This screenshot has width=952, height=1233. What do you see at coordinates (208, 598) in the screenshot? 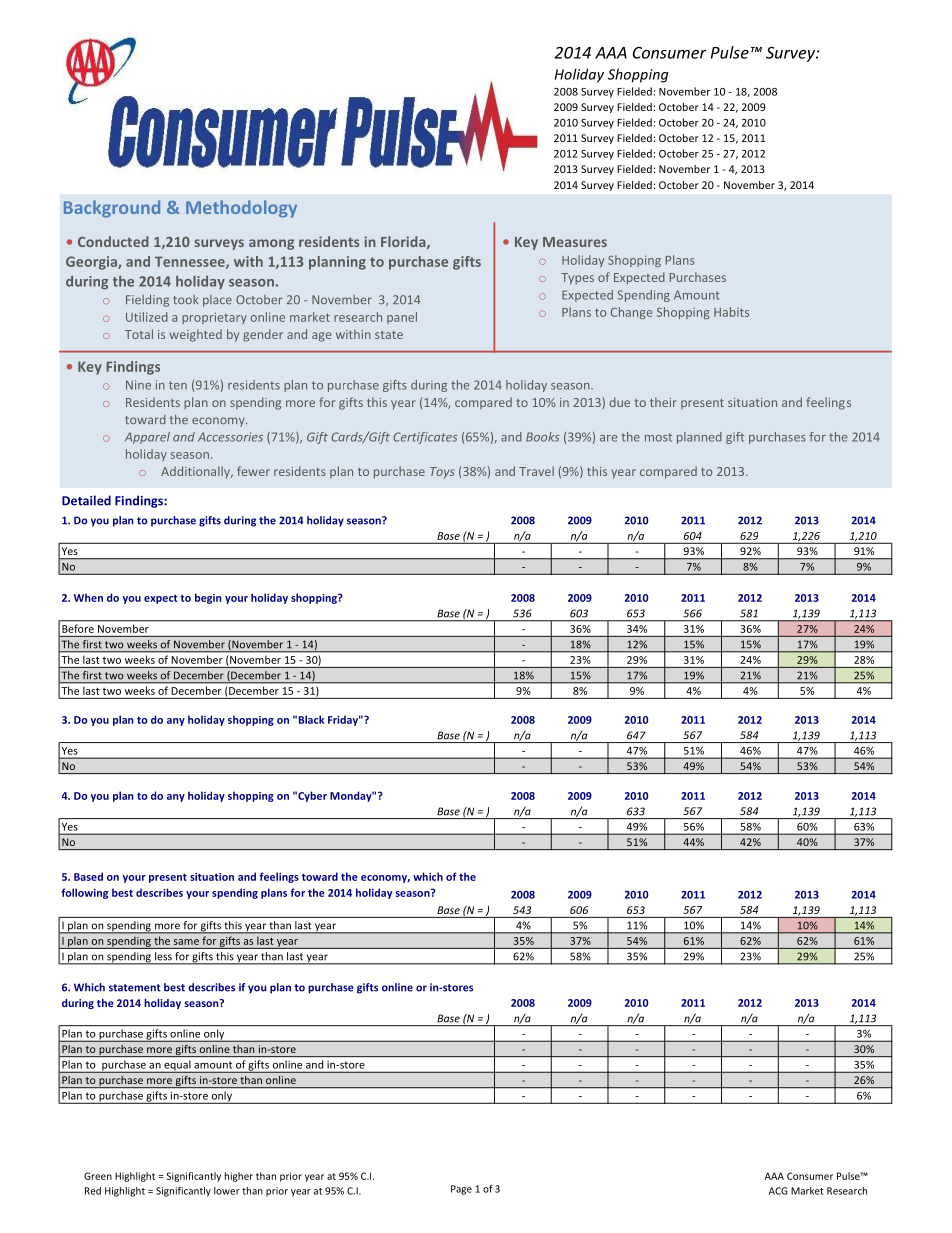
I see `begin` at bounding box center [208, 598].
